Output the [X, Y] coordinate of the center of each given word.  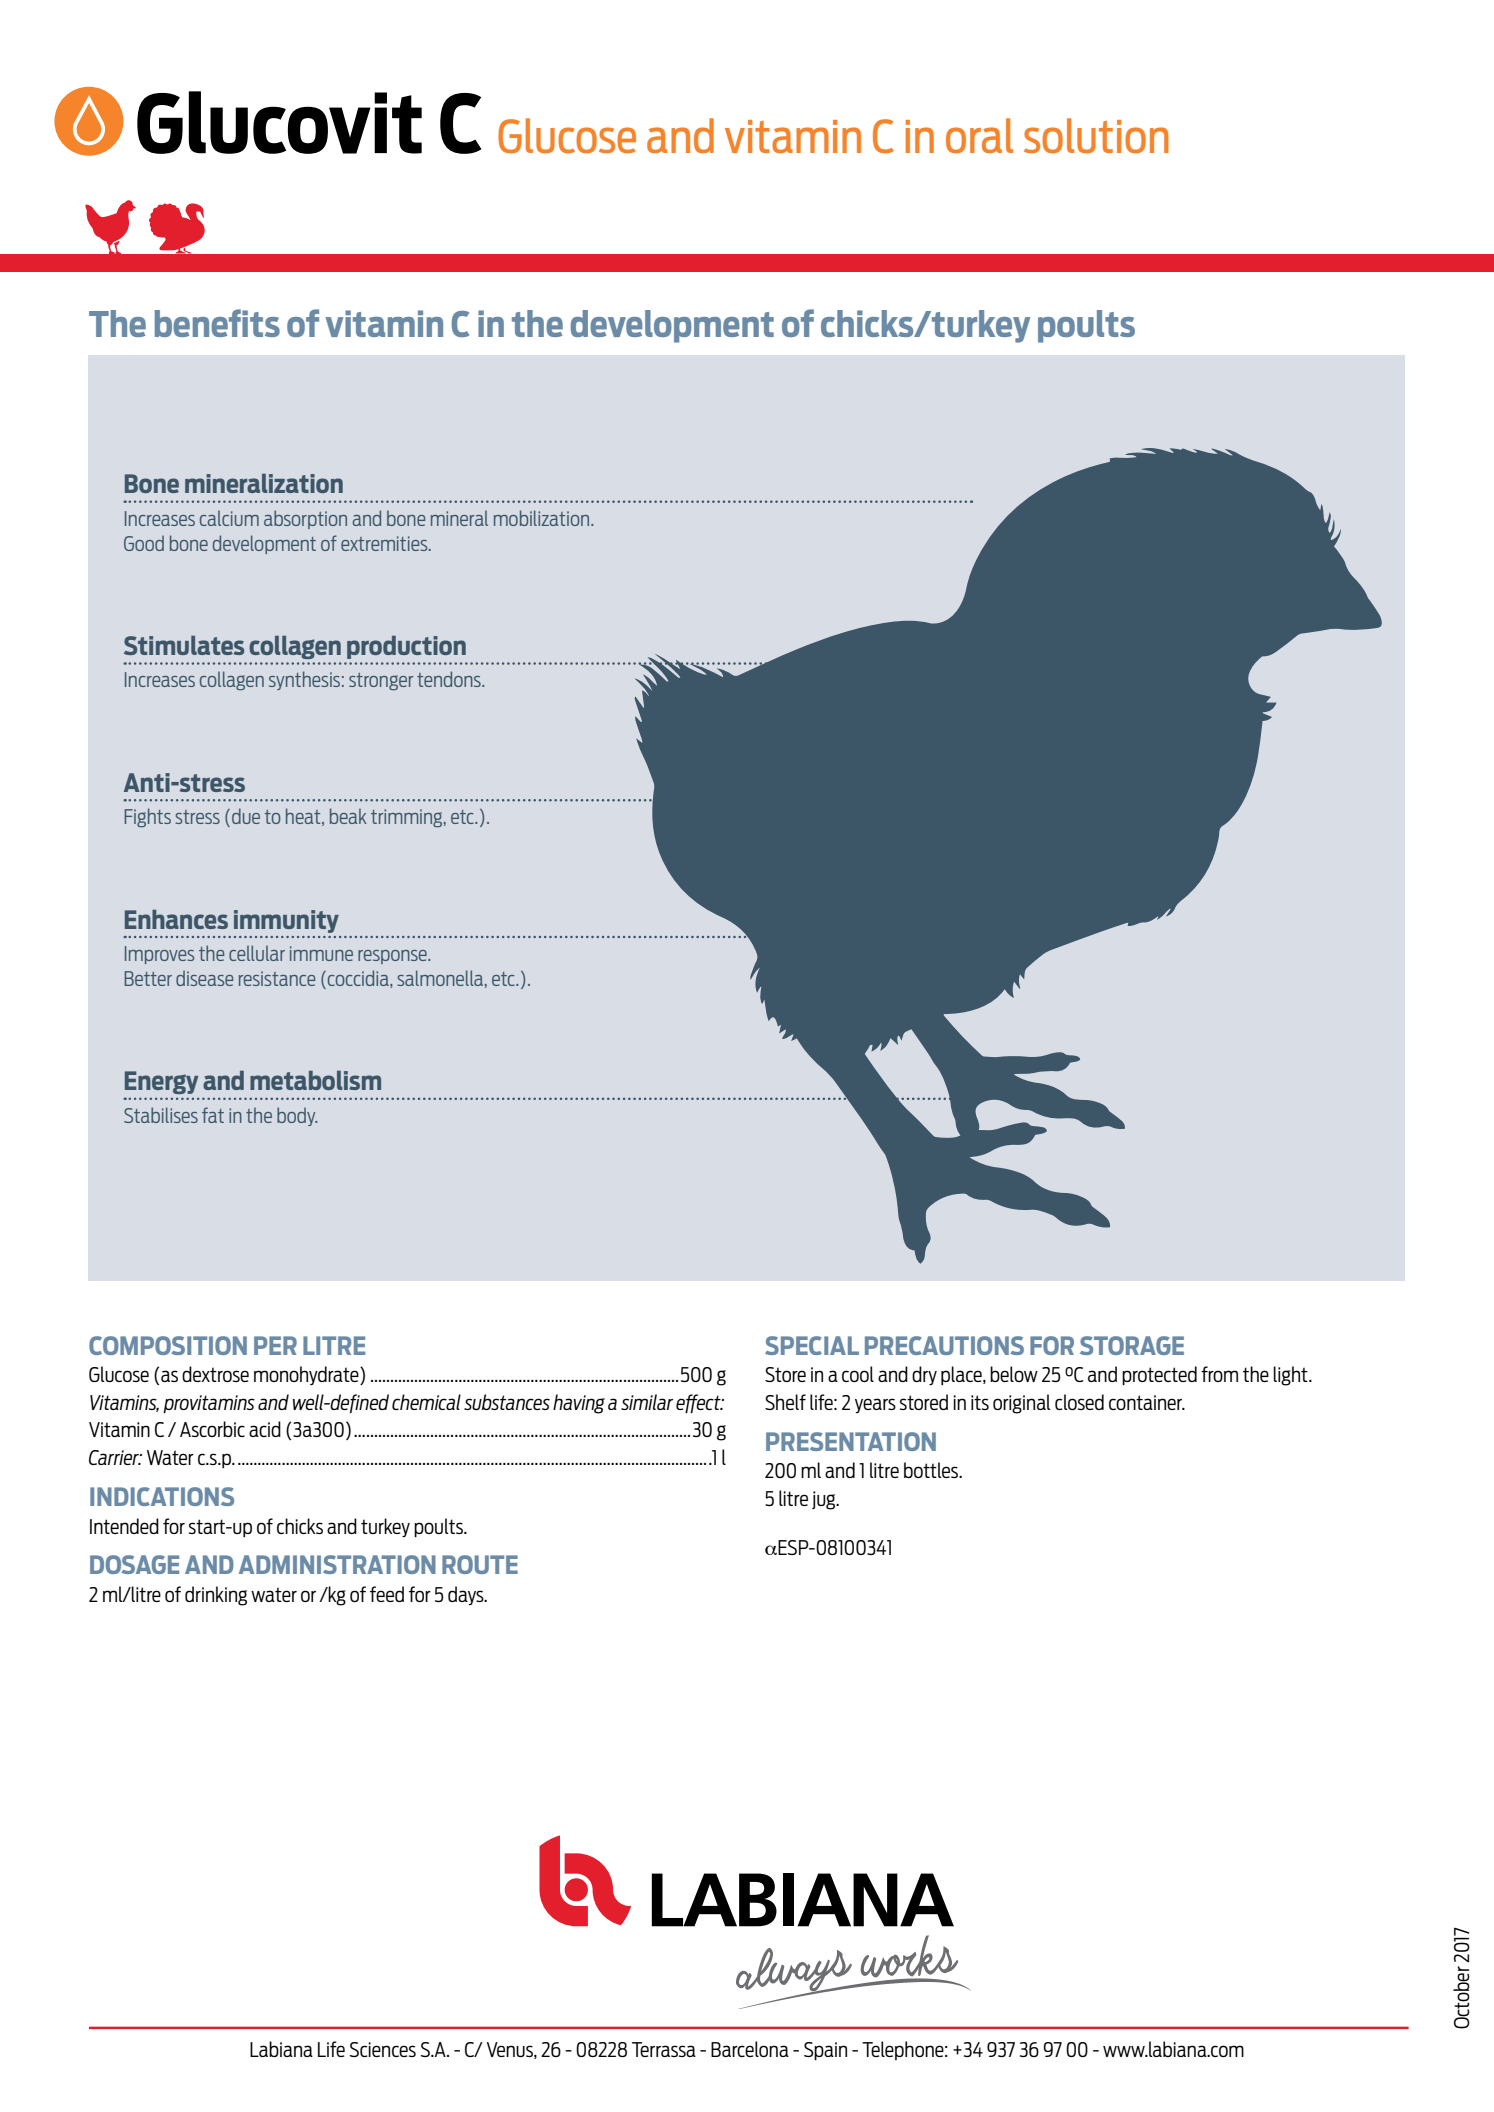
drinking [216, 1596]
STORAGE [1132, 1345]
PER [275, 1345]
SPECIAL [812, 1345]
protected [1159, 1375]
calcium [229, 518]
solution [1096, 135]
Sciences [383, 2049]
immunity [286, 921]
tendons [450, 679]
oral [979, 135]
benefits [217, 323]
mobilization [543, 518]
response [393, 957]
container [1147, 1402]
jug [825, 1500]
